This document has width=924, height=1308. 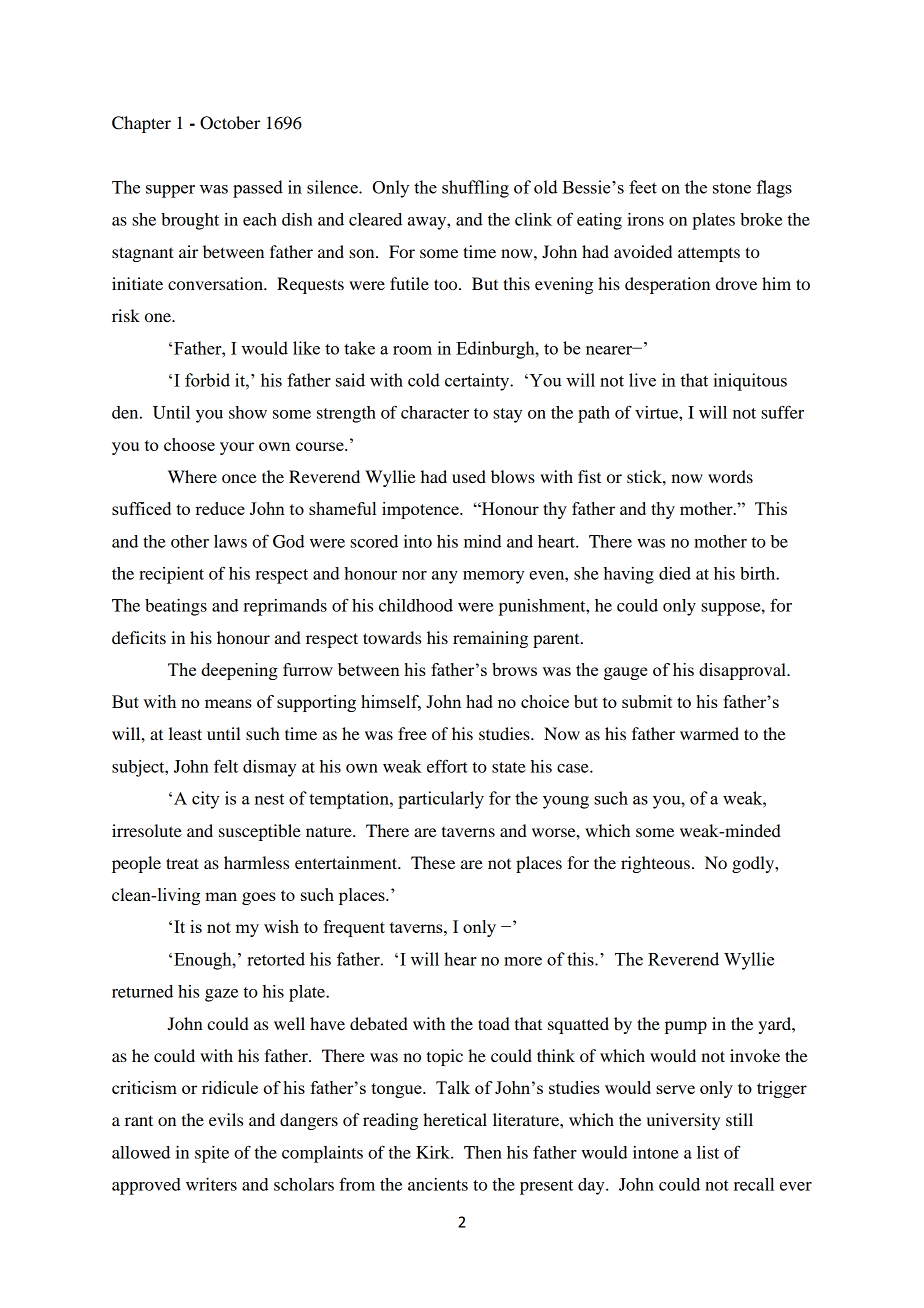 I want to click on spite, so click(x=212, y=1154).
